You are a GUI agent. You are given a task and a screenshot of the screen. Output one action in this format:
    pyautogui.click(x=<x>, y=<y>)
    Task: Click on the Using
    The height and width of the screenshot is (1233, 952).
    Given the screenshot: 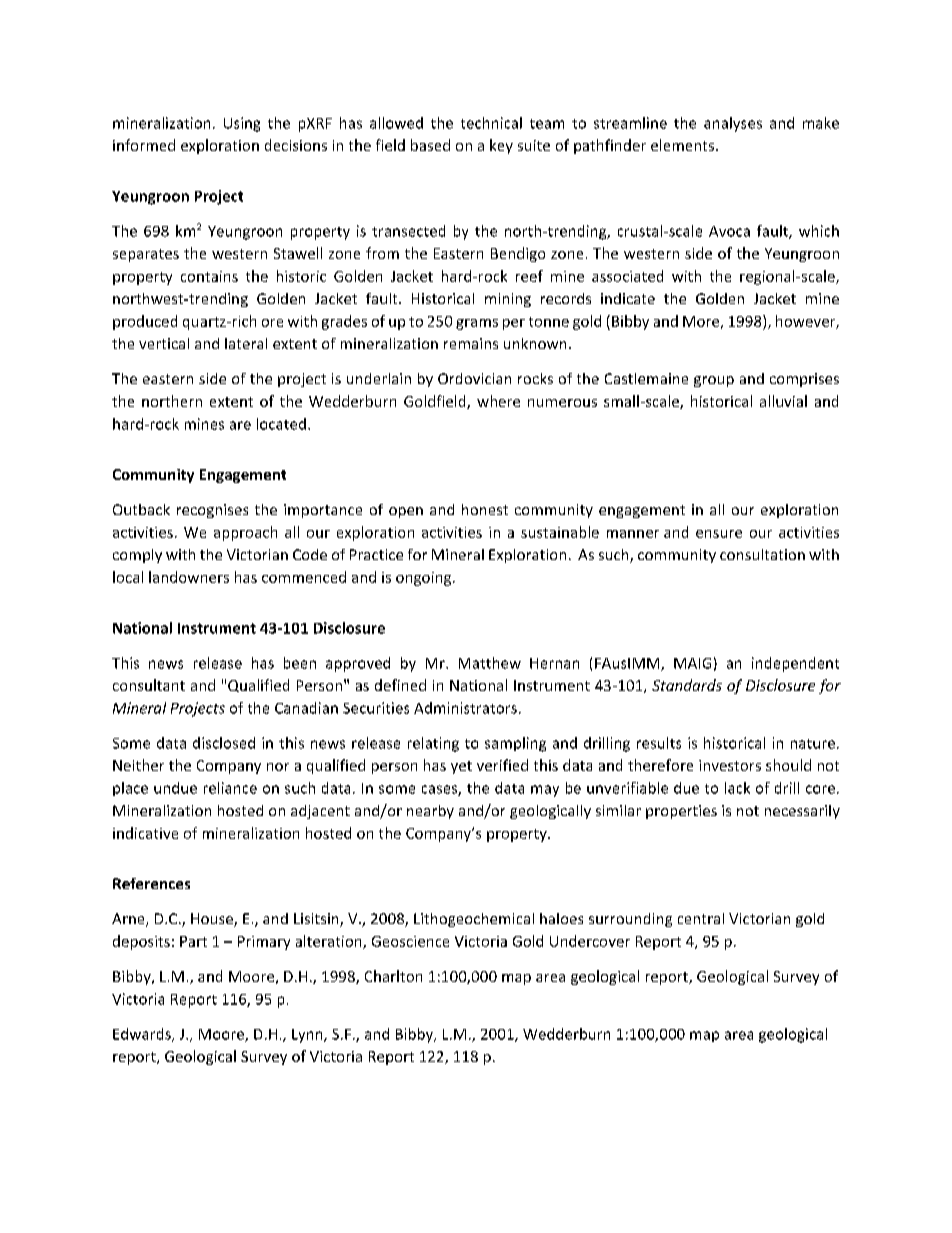 What is the action you would take?
    pyautogui.click(x=242, y=124)
